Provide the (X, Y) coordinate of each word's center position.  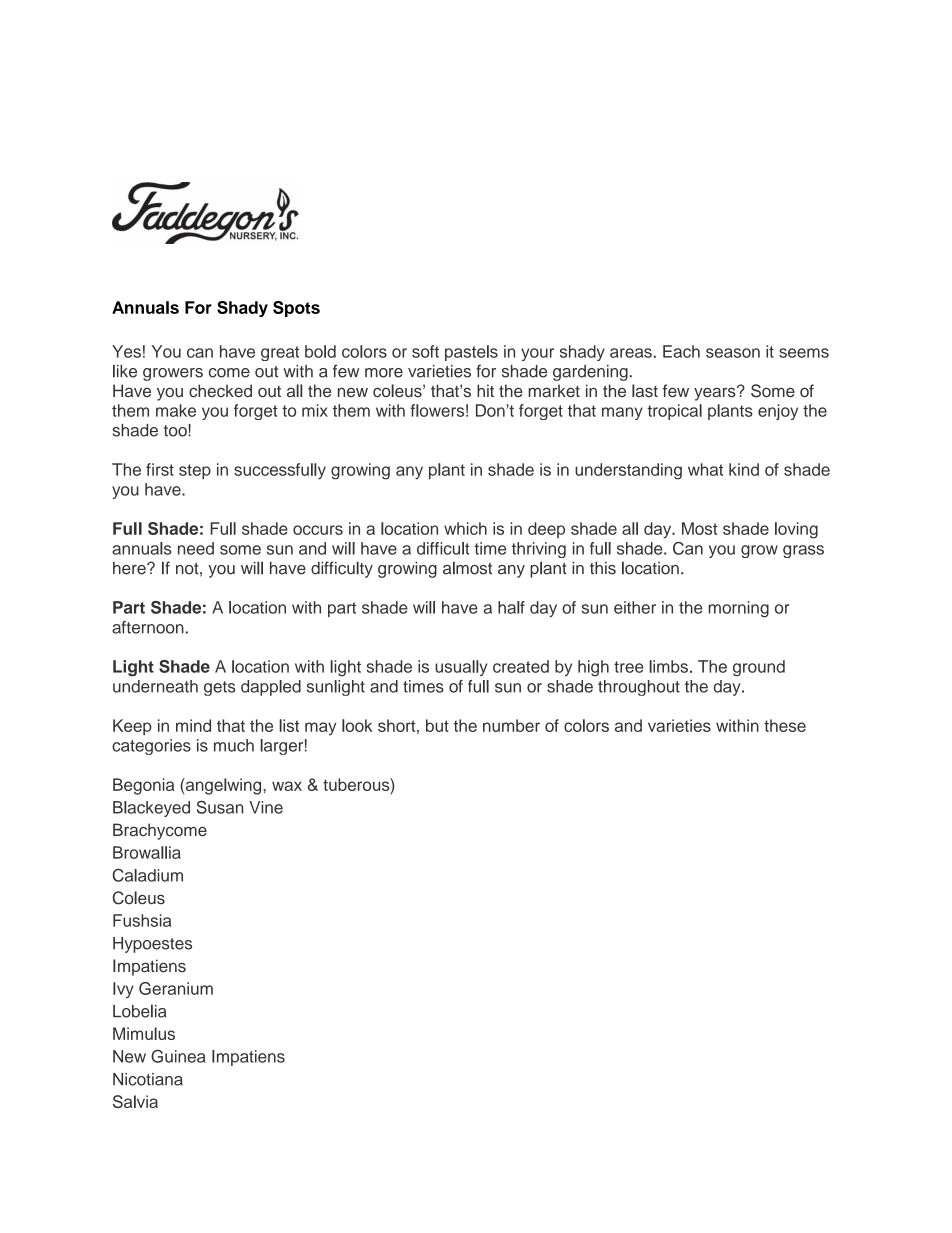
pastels (471, 353)
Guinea (178, 1056)
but (437, 725)
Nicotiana (148, 1079)
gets (220, 688)
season (733, 353)
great (280, 353)
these (785, 725)
